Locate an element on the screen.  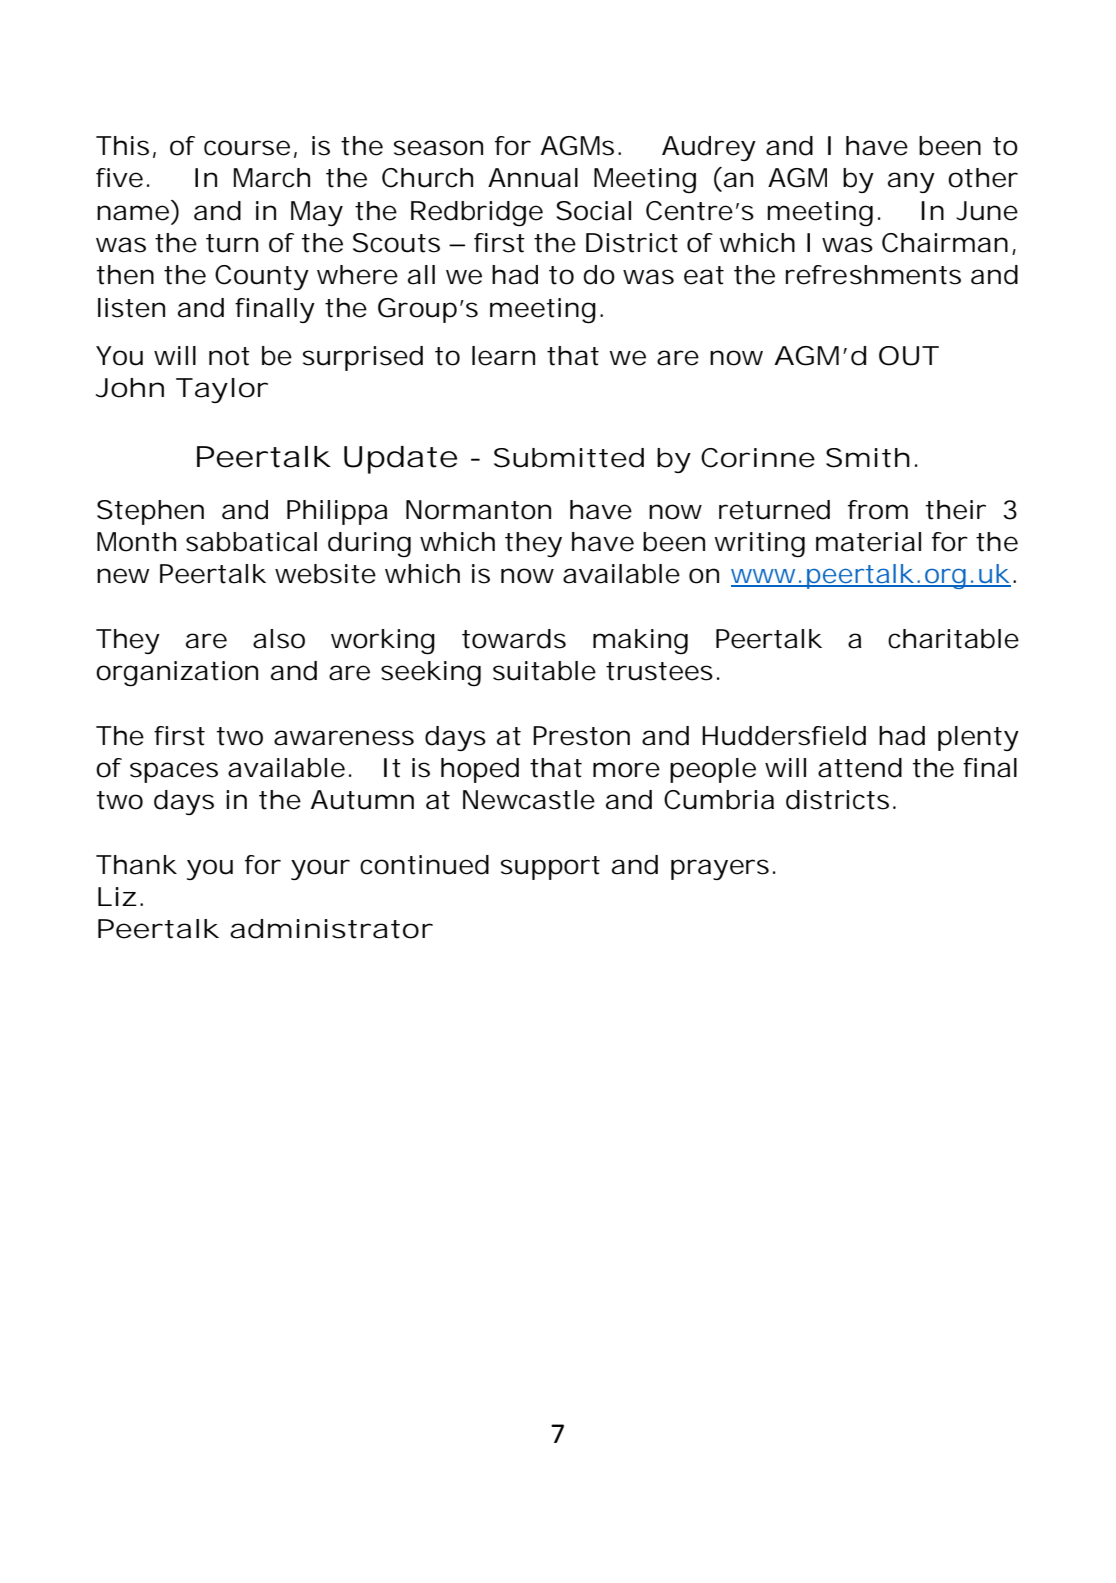
during is located at coordinates (369, 544).
